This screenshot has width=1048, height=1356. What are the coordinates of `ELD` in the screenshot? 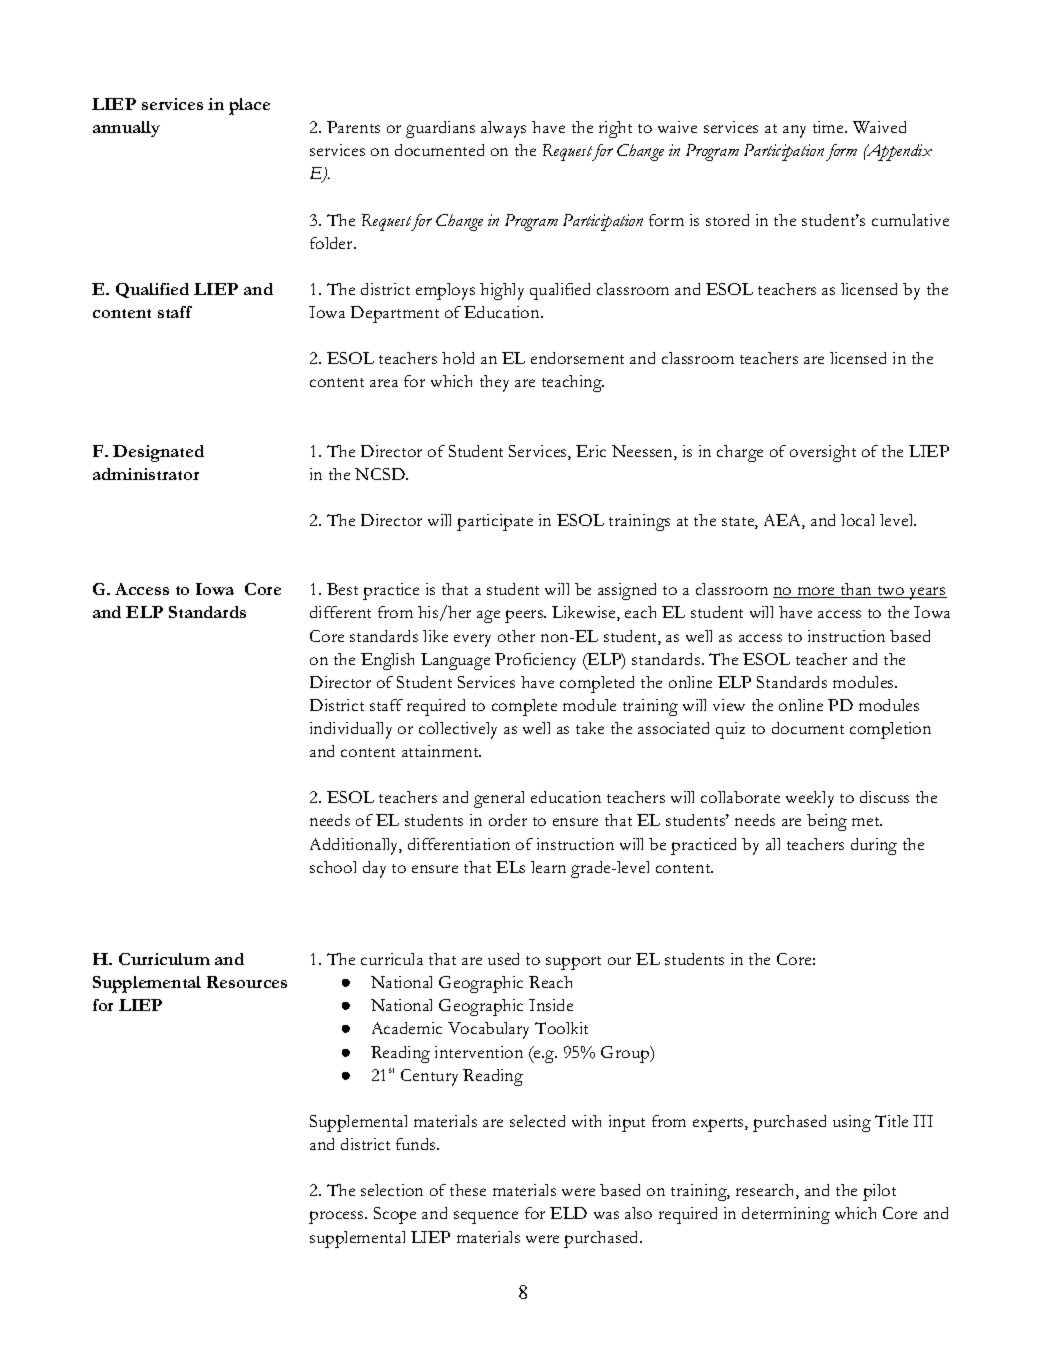 It's located at (568, 1213).
